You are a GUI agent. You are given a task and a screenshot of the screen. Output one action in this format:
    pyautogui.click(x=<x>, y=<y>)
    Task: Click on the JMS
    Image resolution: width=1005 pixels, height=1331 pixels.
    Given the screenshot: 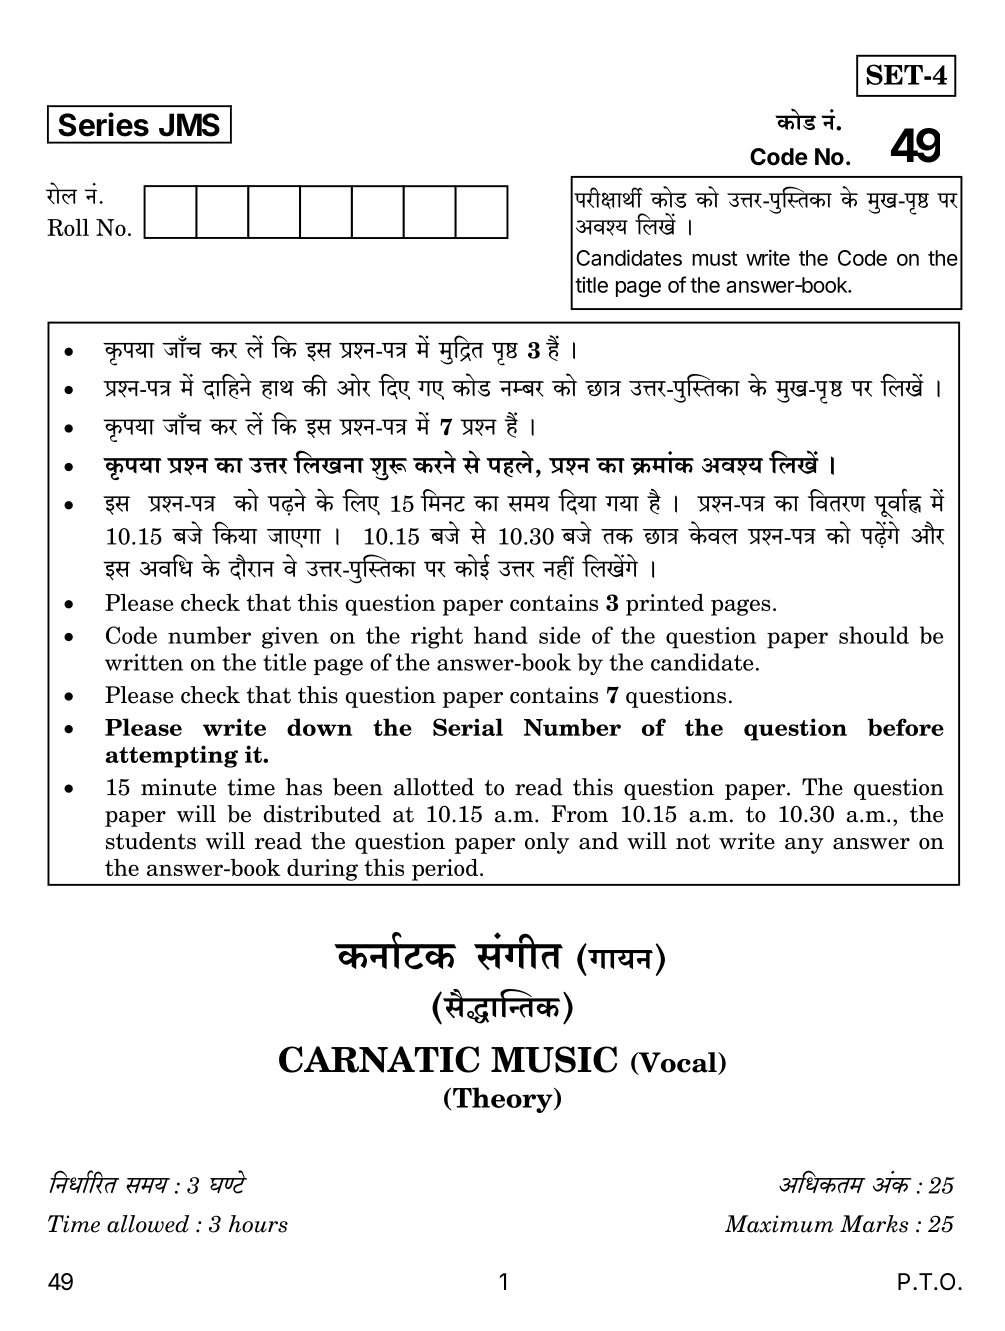 What is the action you would take?
    pyautogui.click(x=189, y=125)
